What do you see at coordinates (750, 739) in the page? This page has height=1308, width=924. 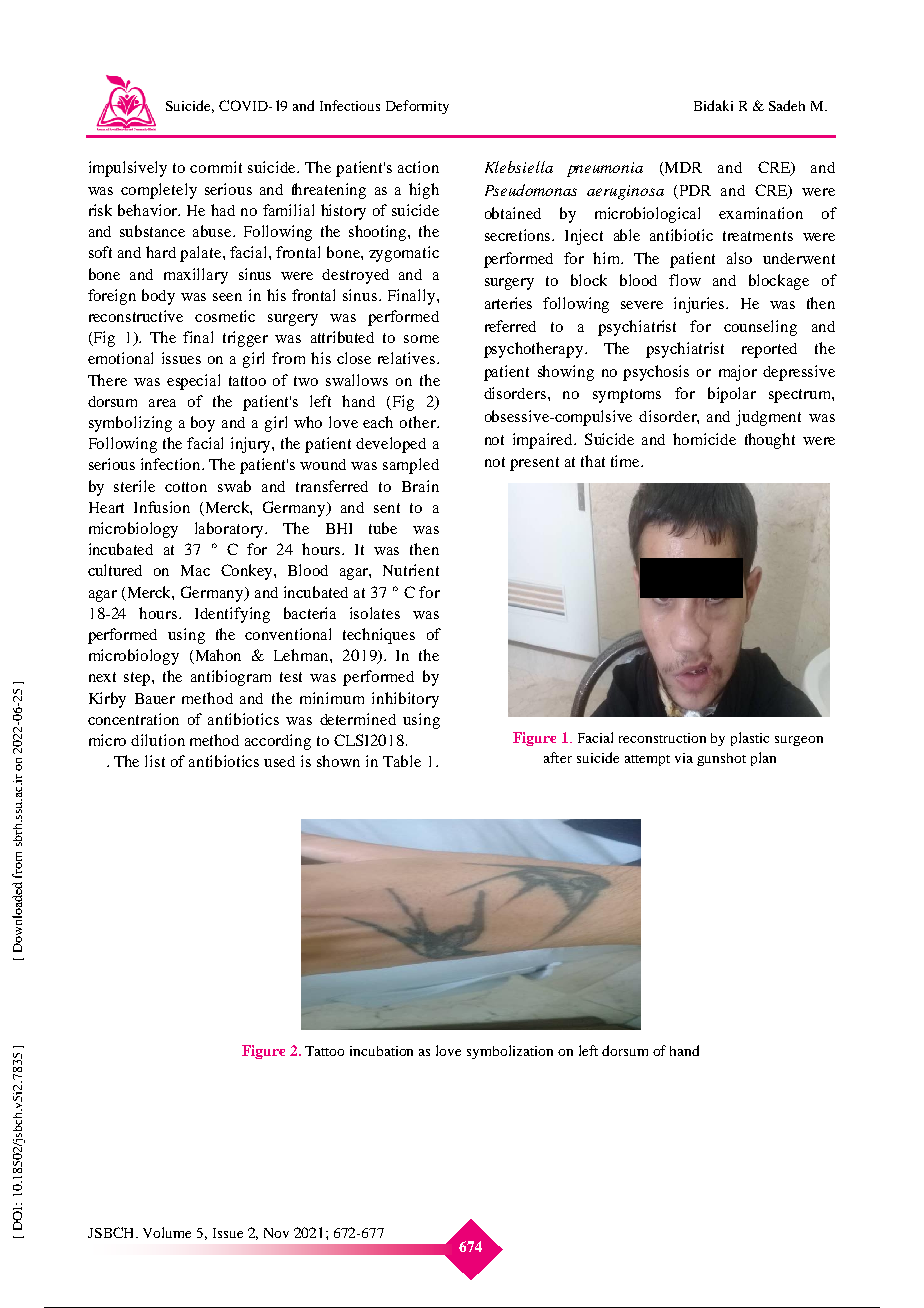 I see `plastic` at bounding box center [750, 739].
